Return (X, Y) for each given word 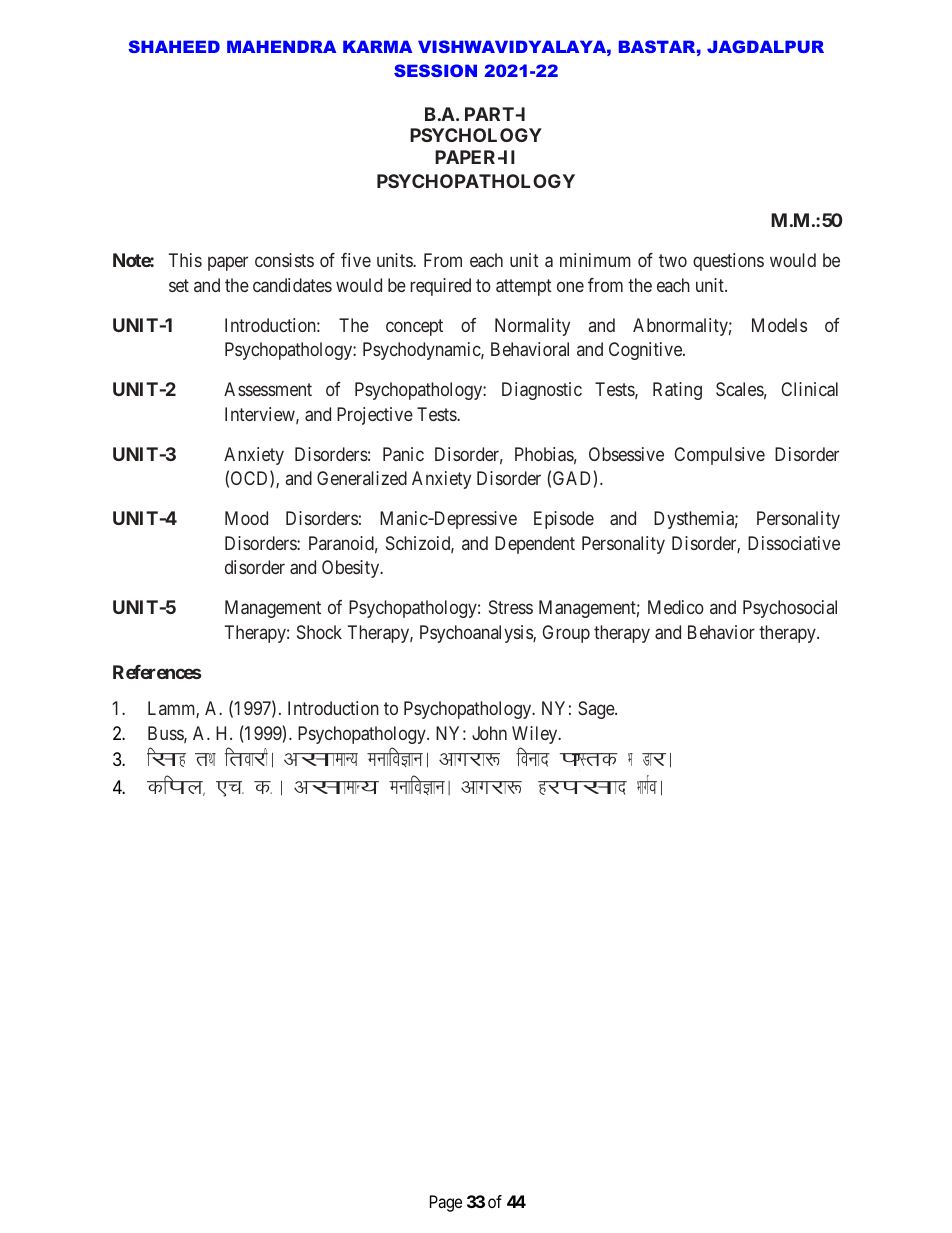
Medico (676, 607)
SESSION (435, 70)
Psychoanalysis (477, 634)
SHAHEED (174, 46)
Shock (319, 632)
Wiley (536, 735)
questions (728, 262)
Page (446, 1203)
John (489, 733)
